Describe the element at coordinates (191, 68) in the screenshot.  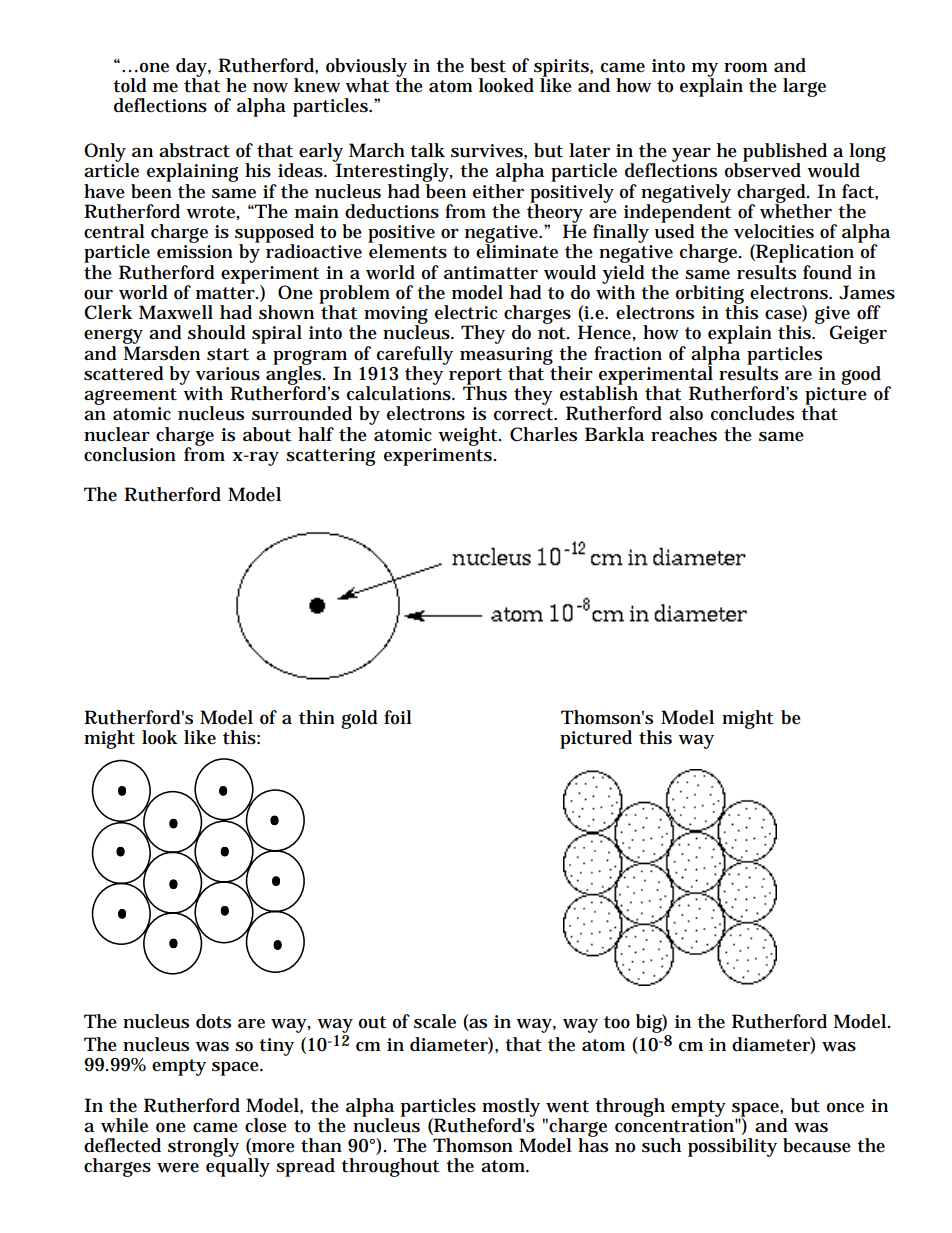
I see `day` at that location.
